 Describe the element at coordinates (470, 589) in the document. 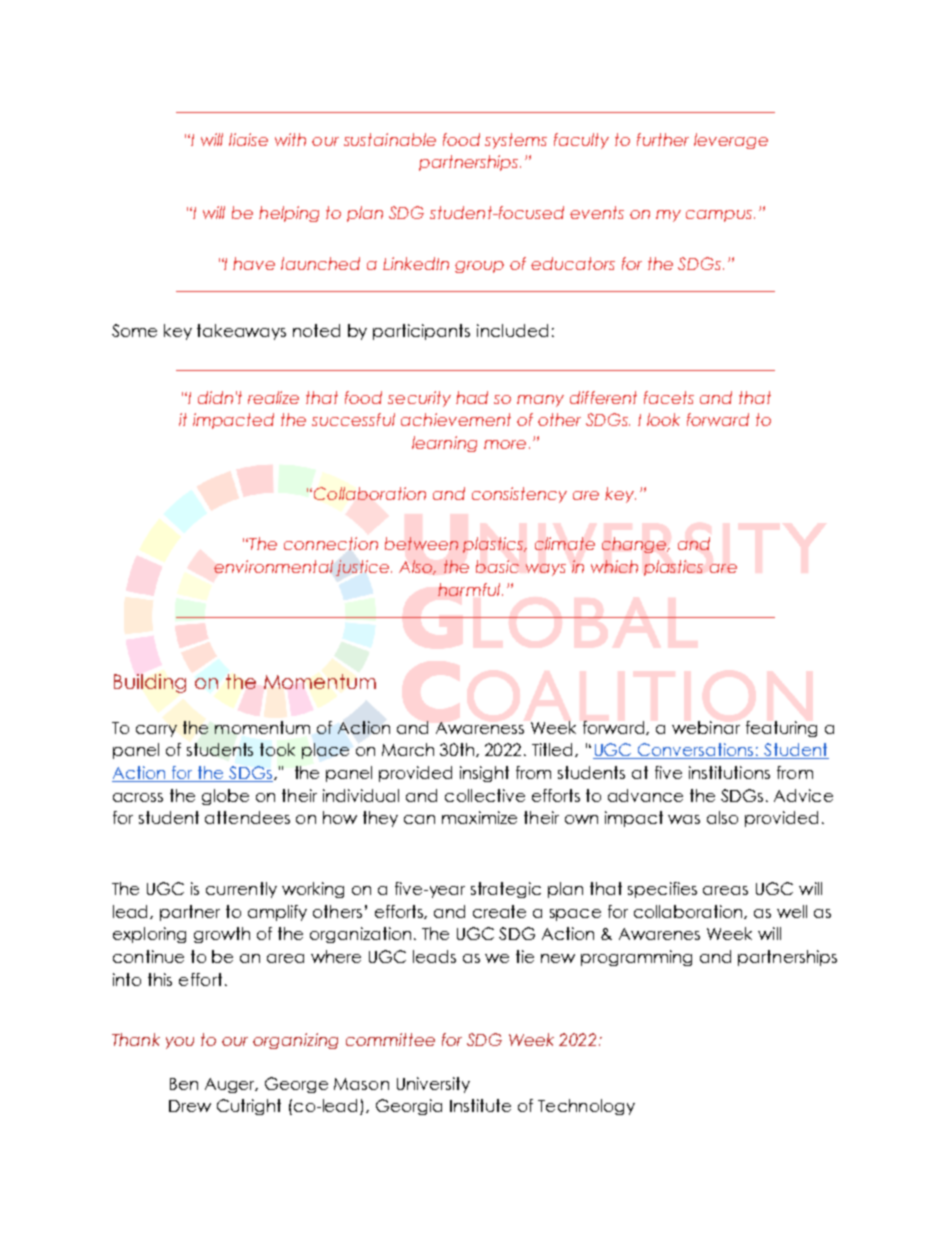

I see `harmful` at that location.
